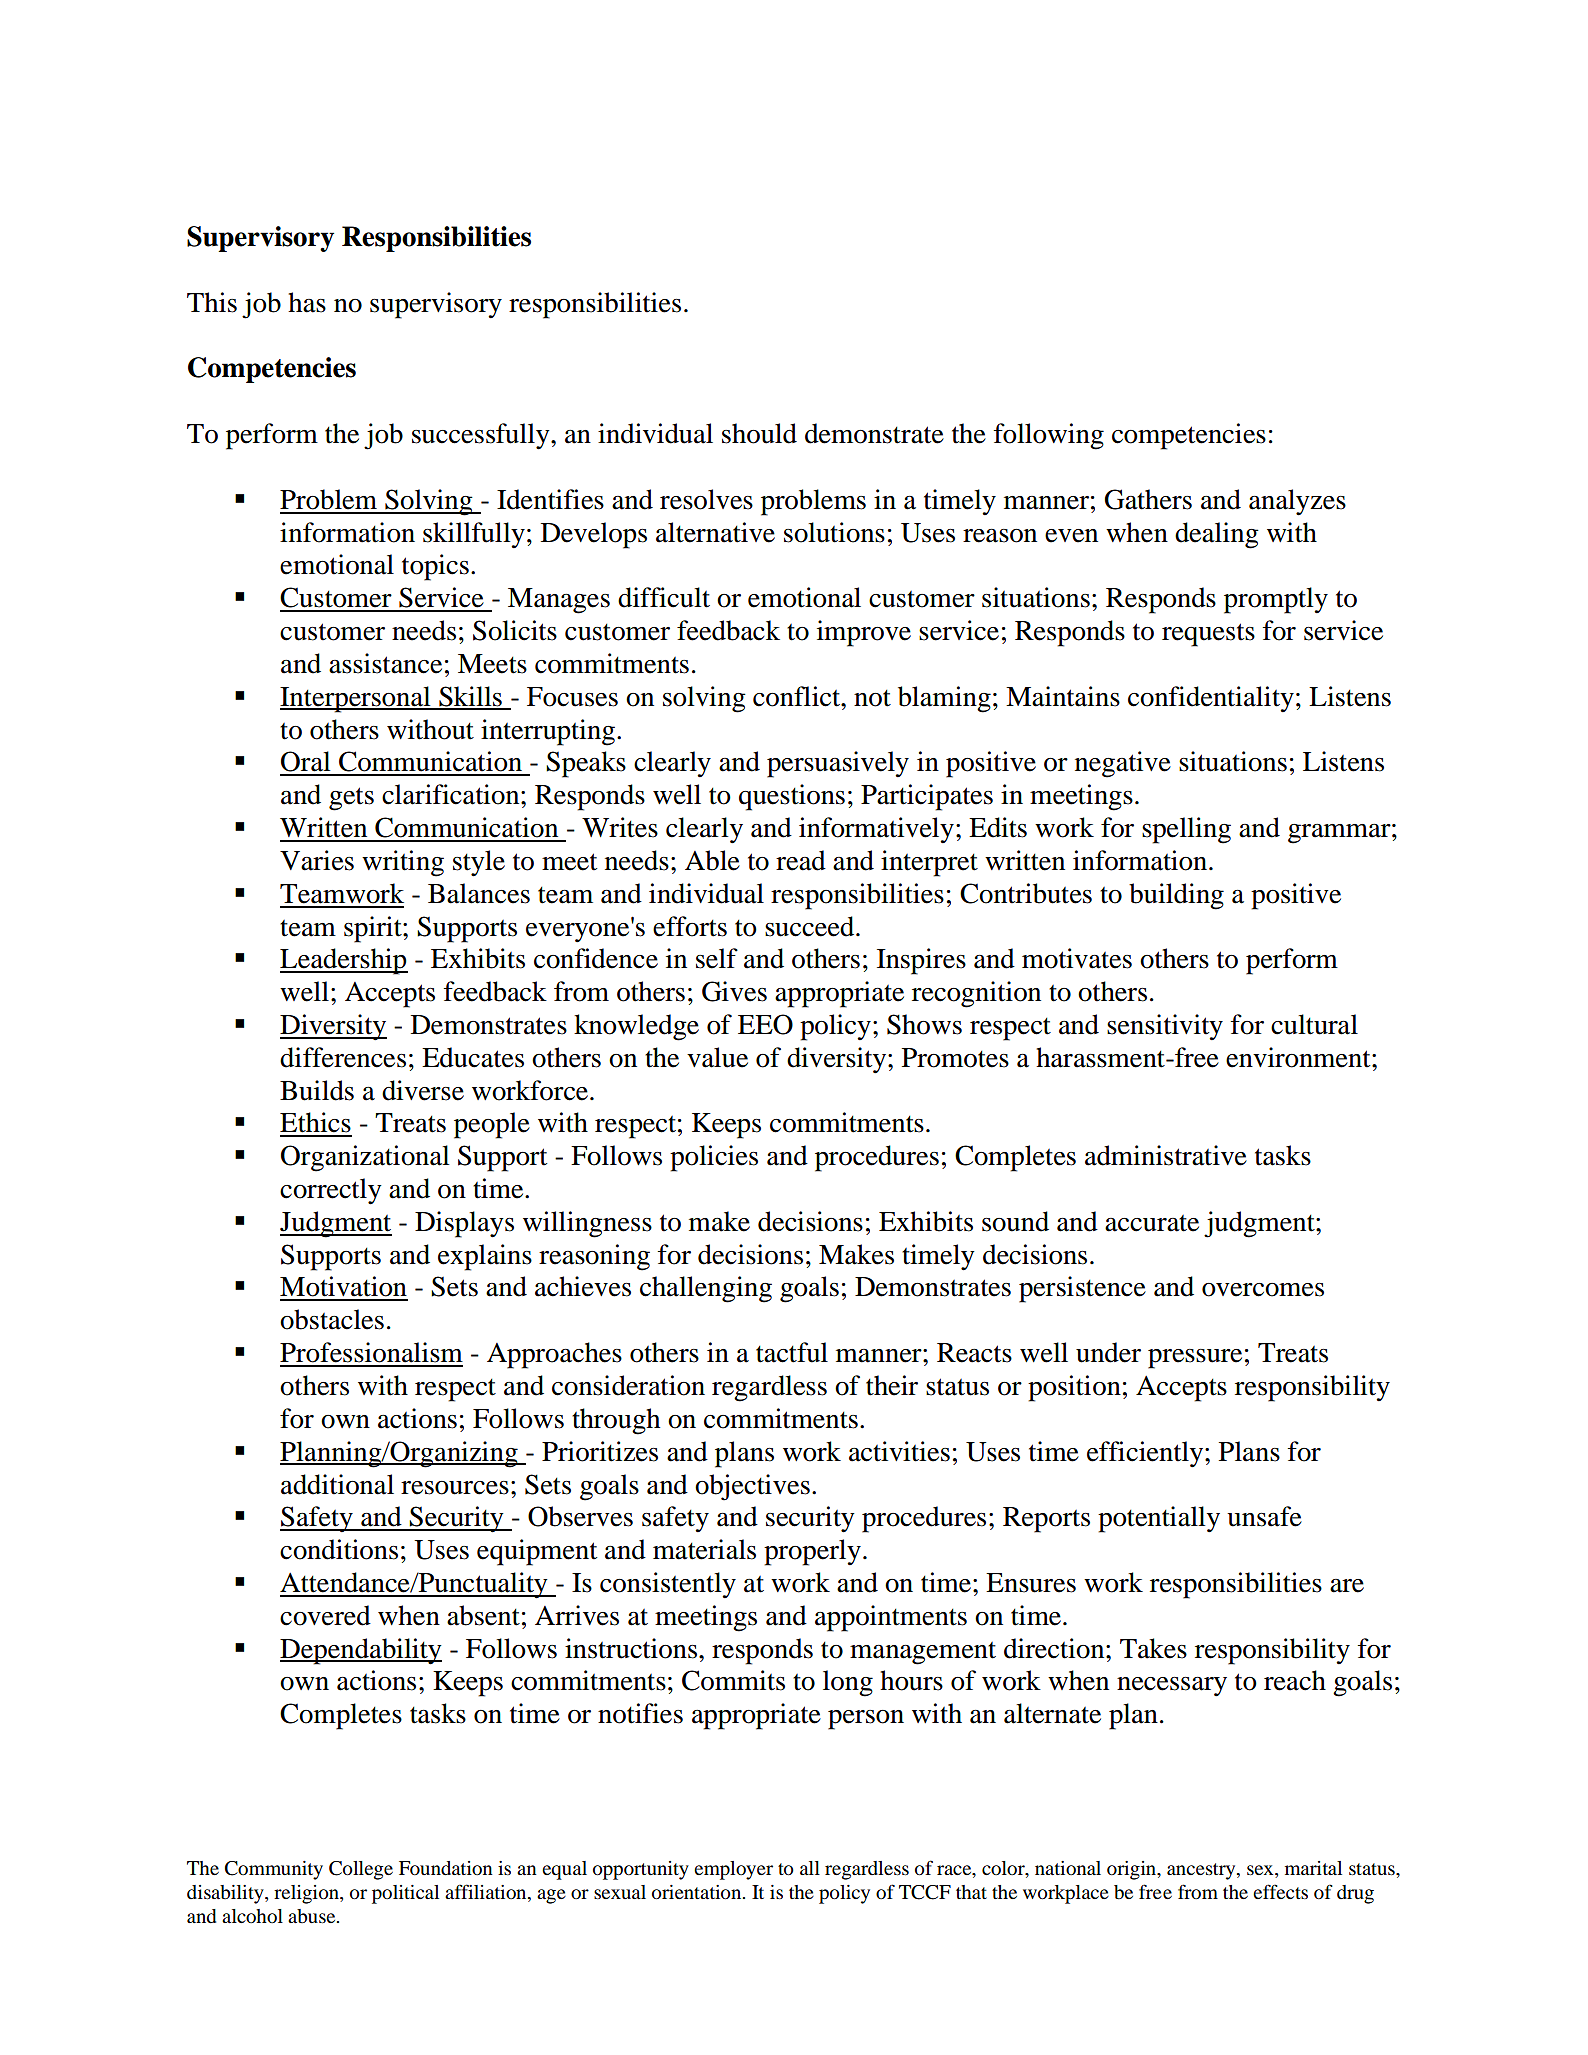 Image resolution: width=1588 pixels, height=2055 pixels. Describe the element at coordinates (339, 1549) in the screenshot. I see `conditions` at that location.
